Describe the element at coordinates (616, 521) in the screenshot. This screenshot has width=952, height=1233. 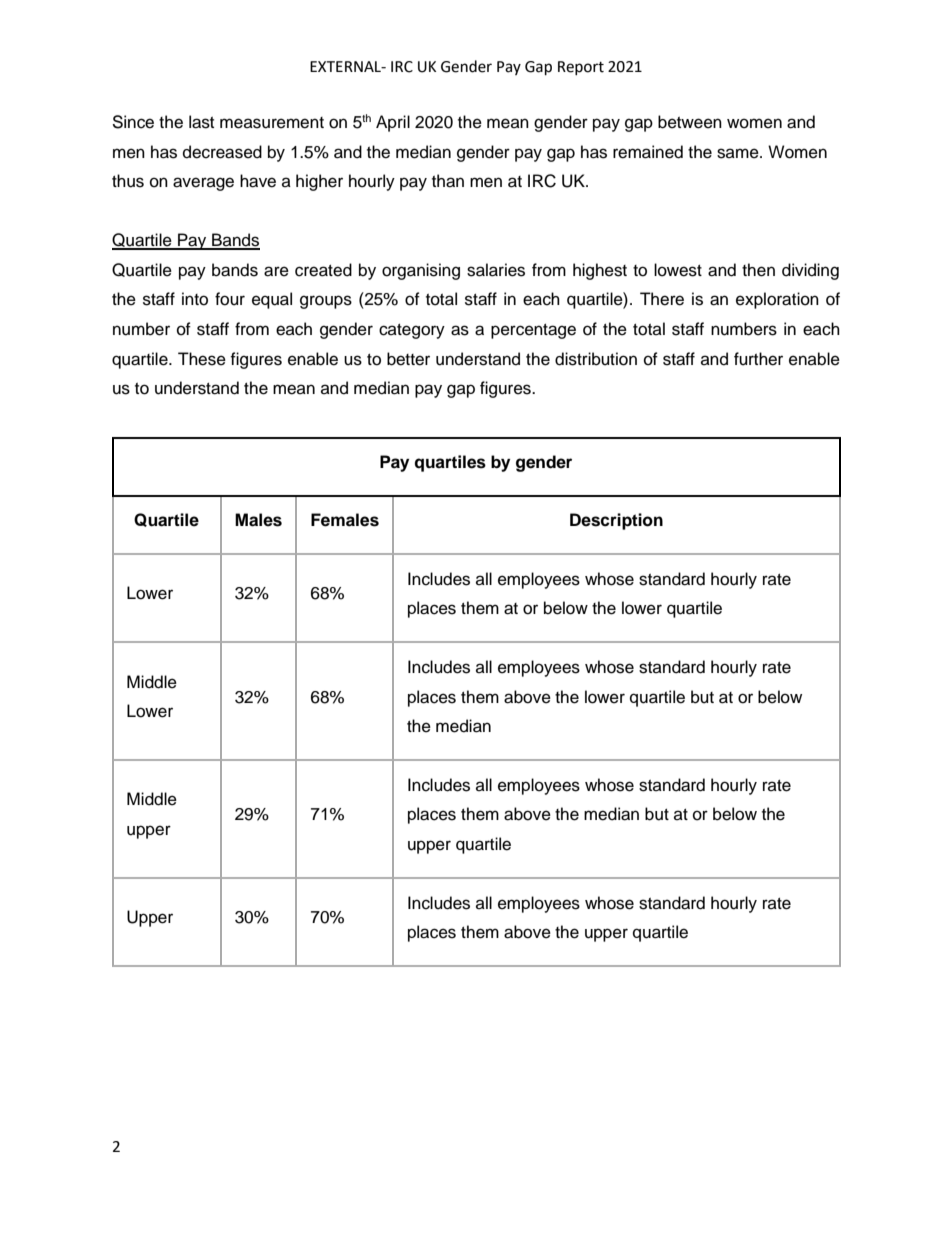
I see `Description` at that location.
